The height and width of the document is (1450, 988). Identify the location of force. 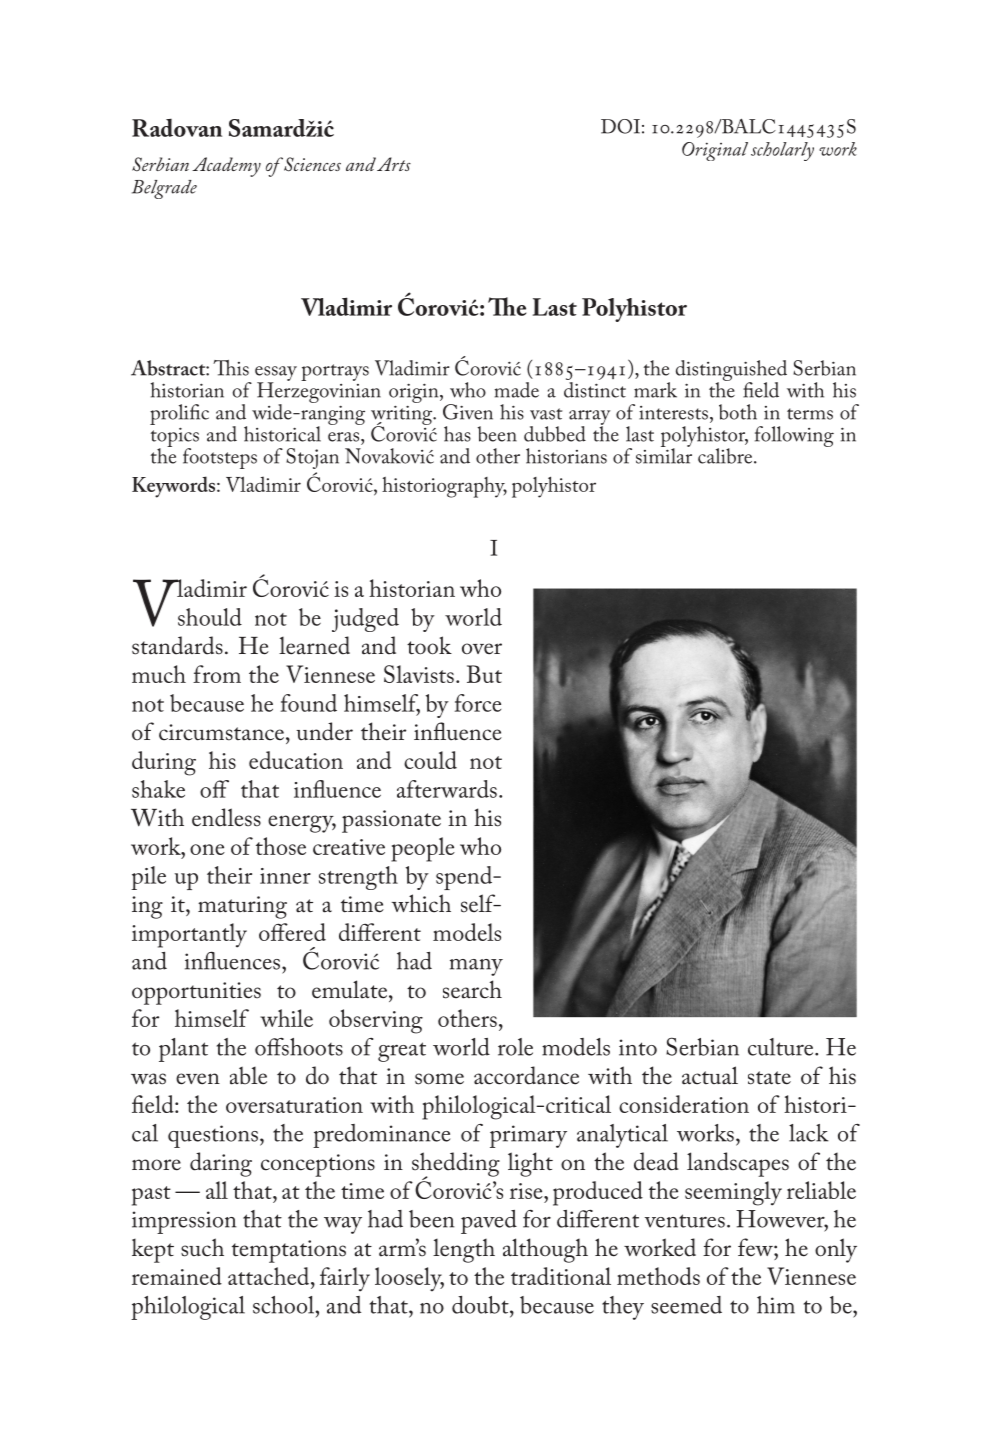
(478, 703).
